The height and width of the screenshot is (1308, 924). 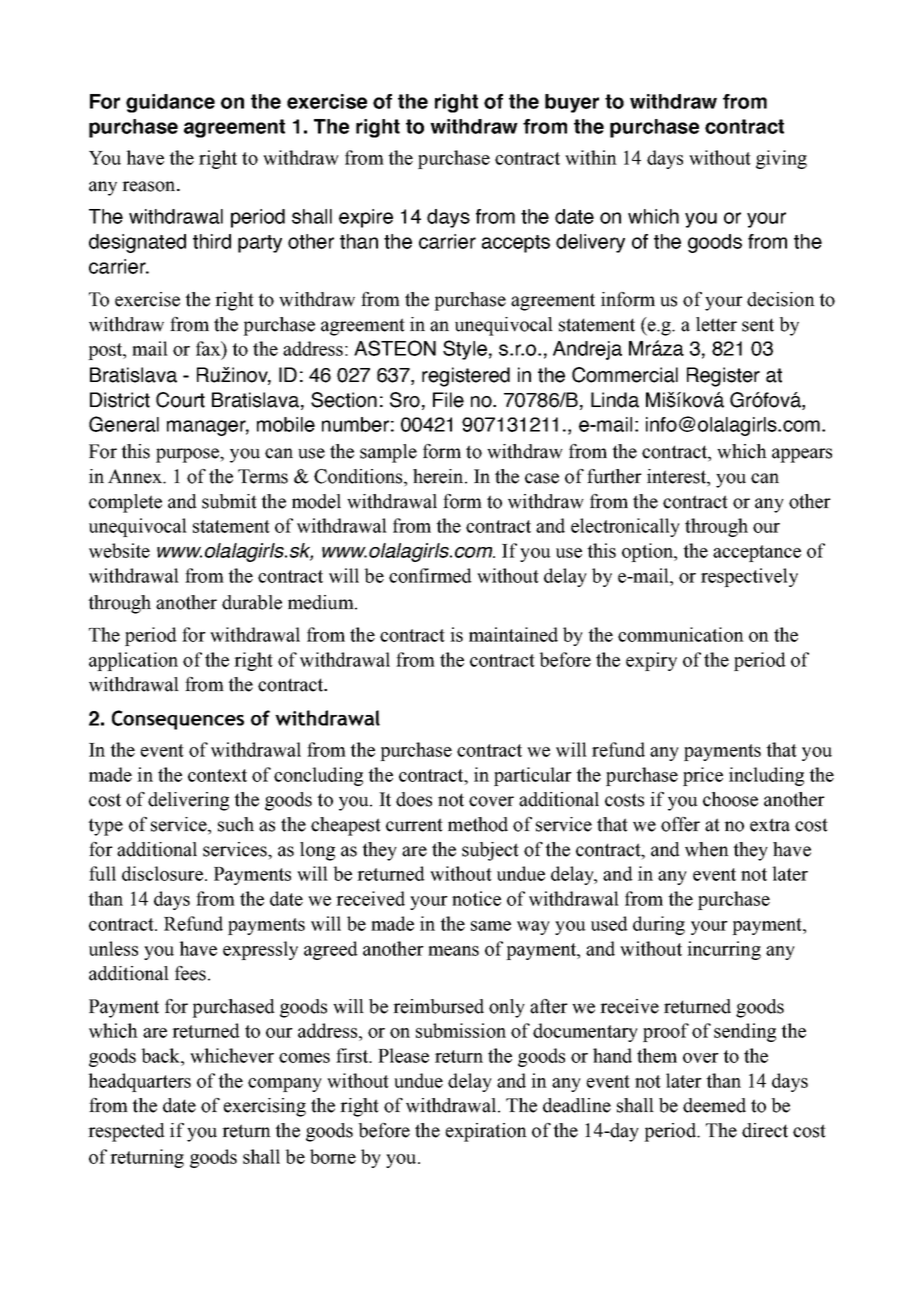 I want to click on respected, so click(x=126, y=1132).
